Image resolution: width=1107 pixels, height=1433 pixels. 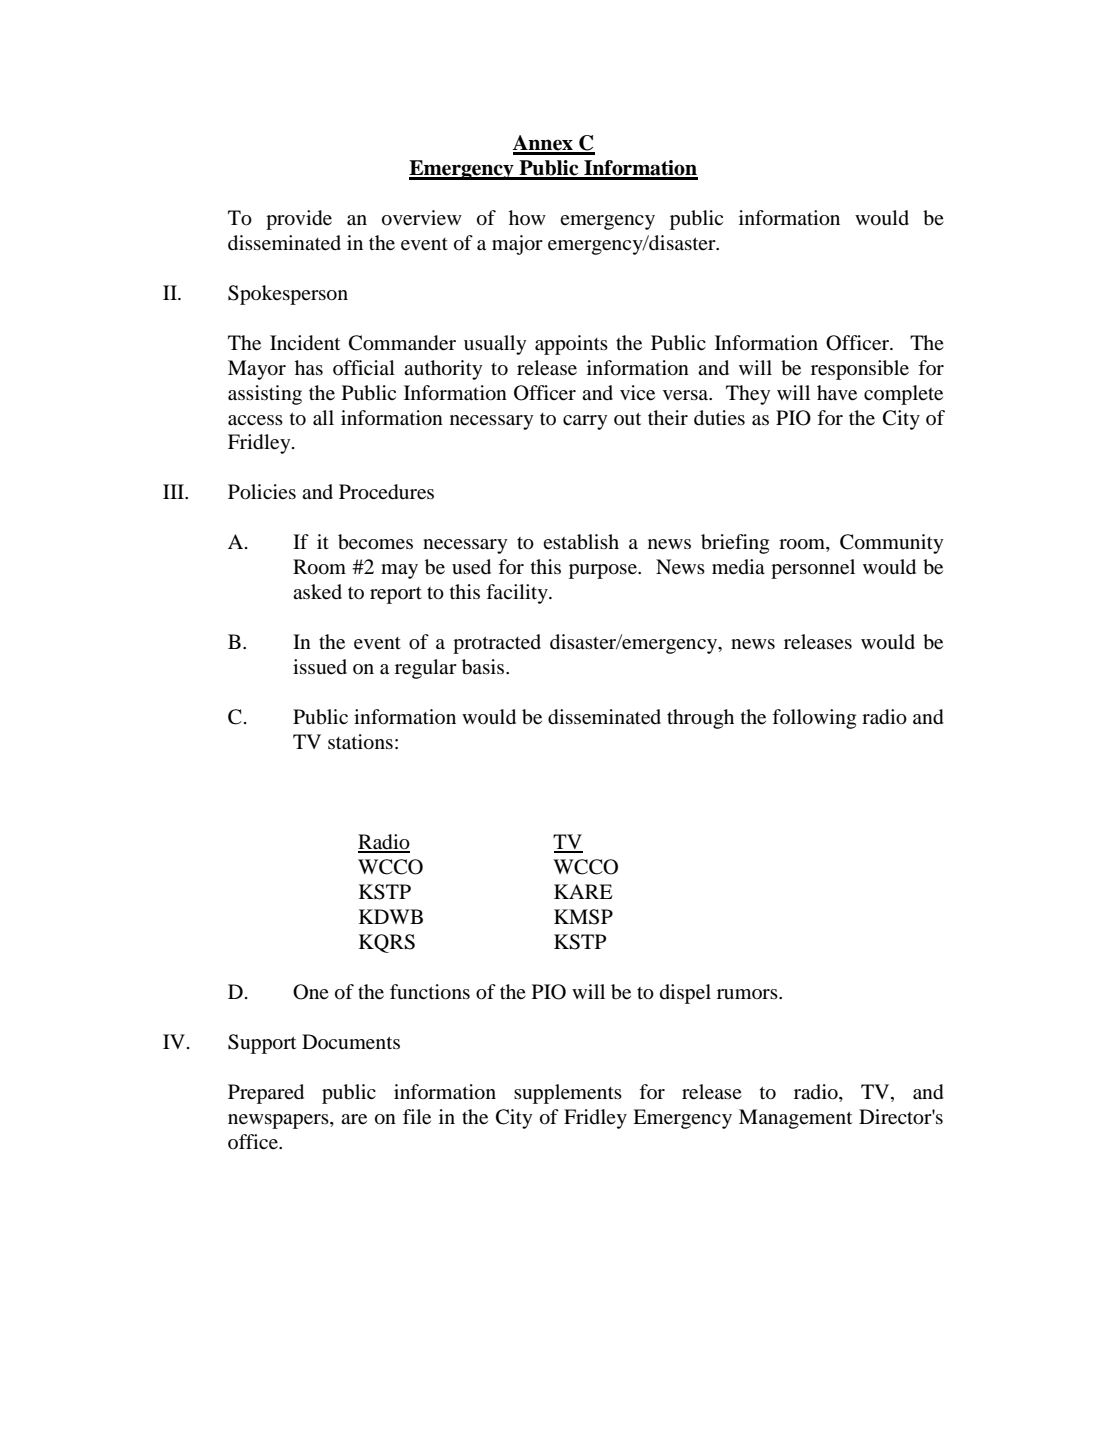 I want to click on establish, so click(x=581, y=542).
